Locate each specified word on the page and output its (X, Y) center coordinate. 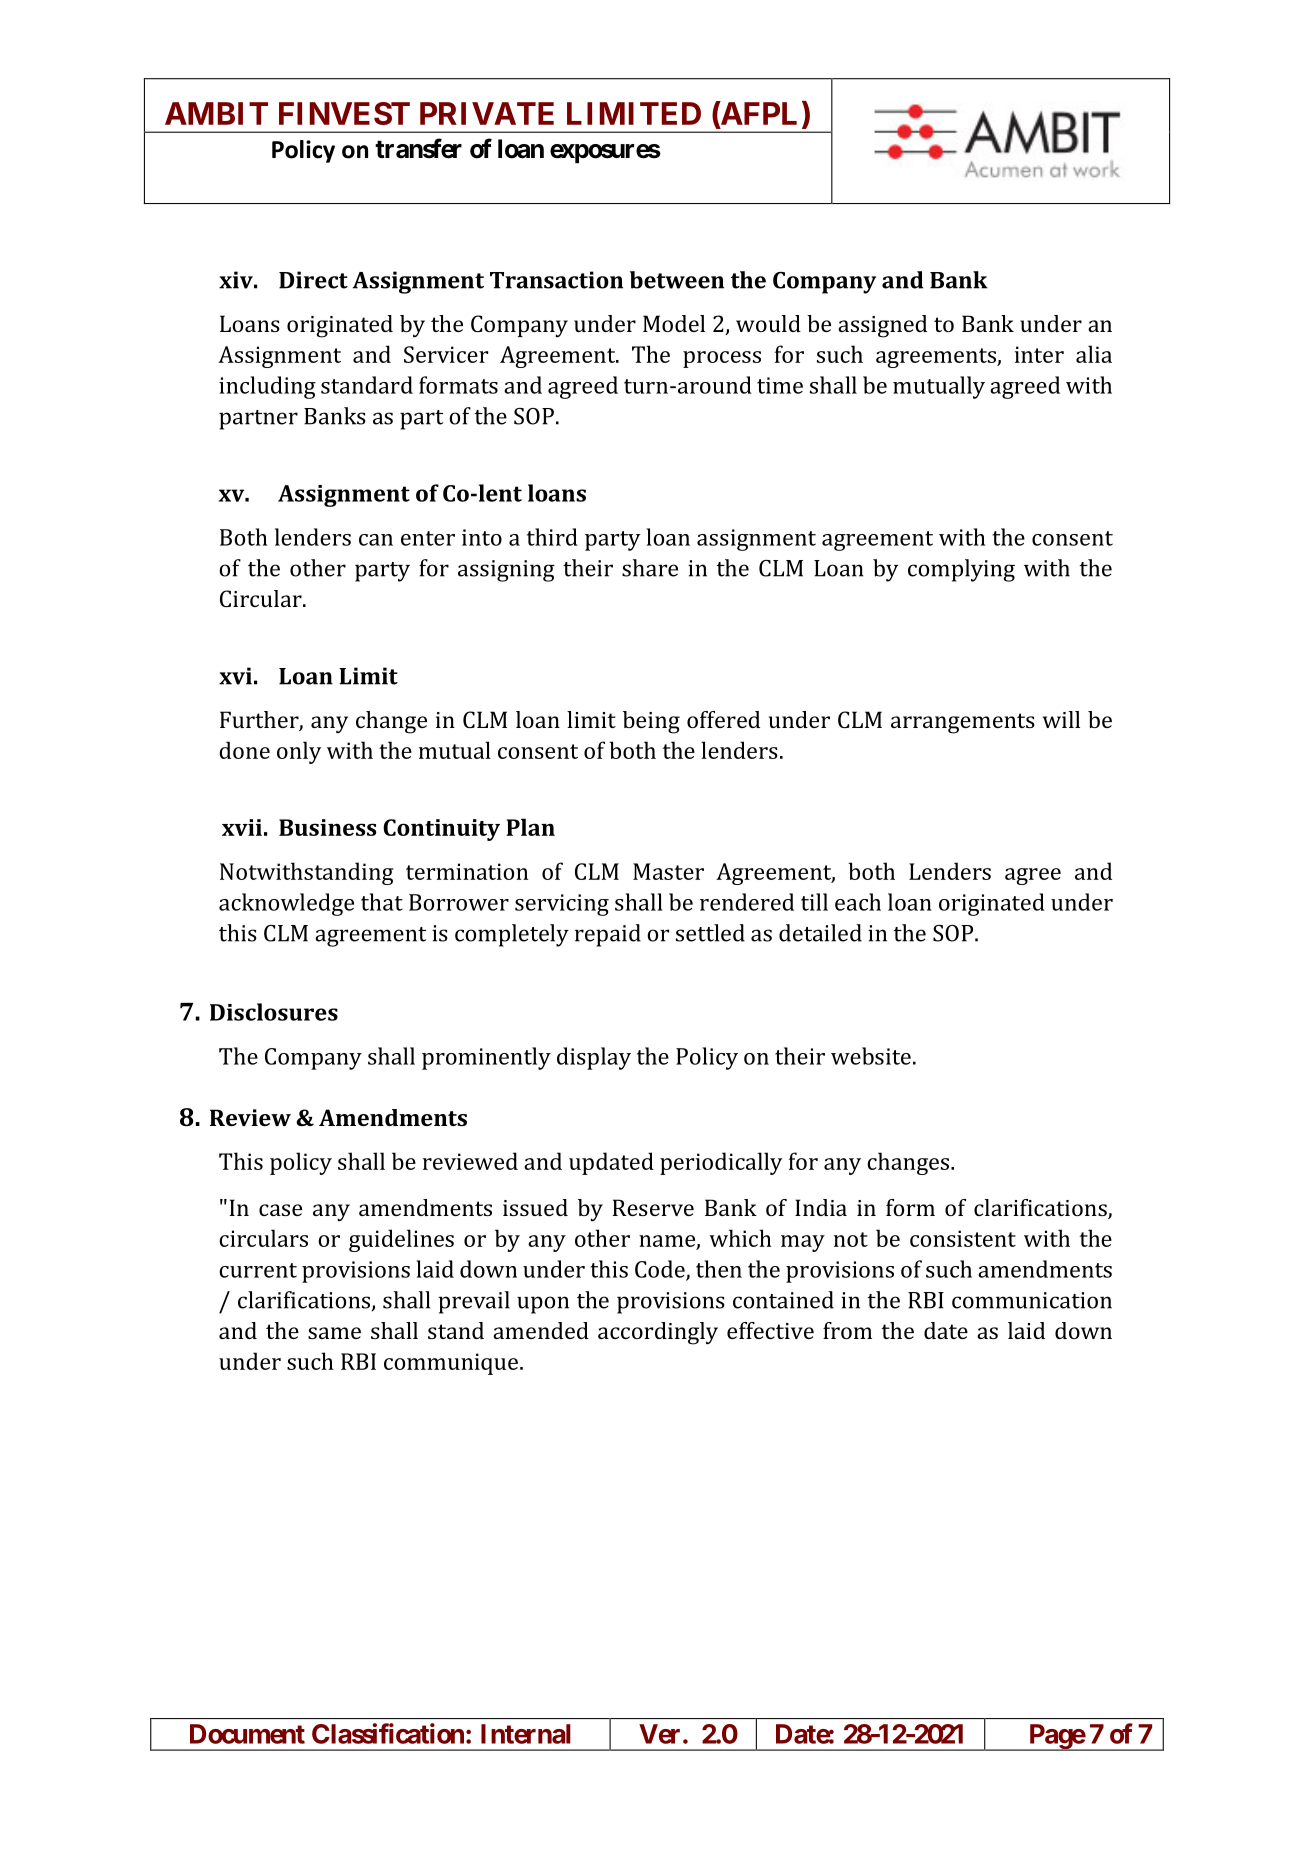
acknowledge (286, 904)
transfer (418, 148)
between (677, 280)
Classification (388, 1733)
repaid (608, 935)
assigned (882, 326)
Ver (659, 1734)
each (858, 902)
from (847, 1330)
